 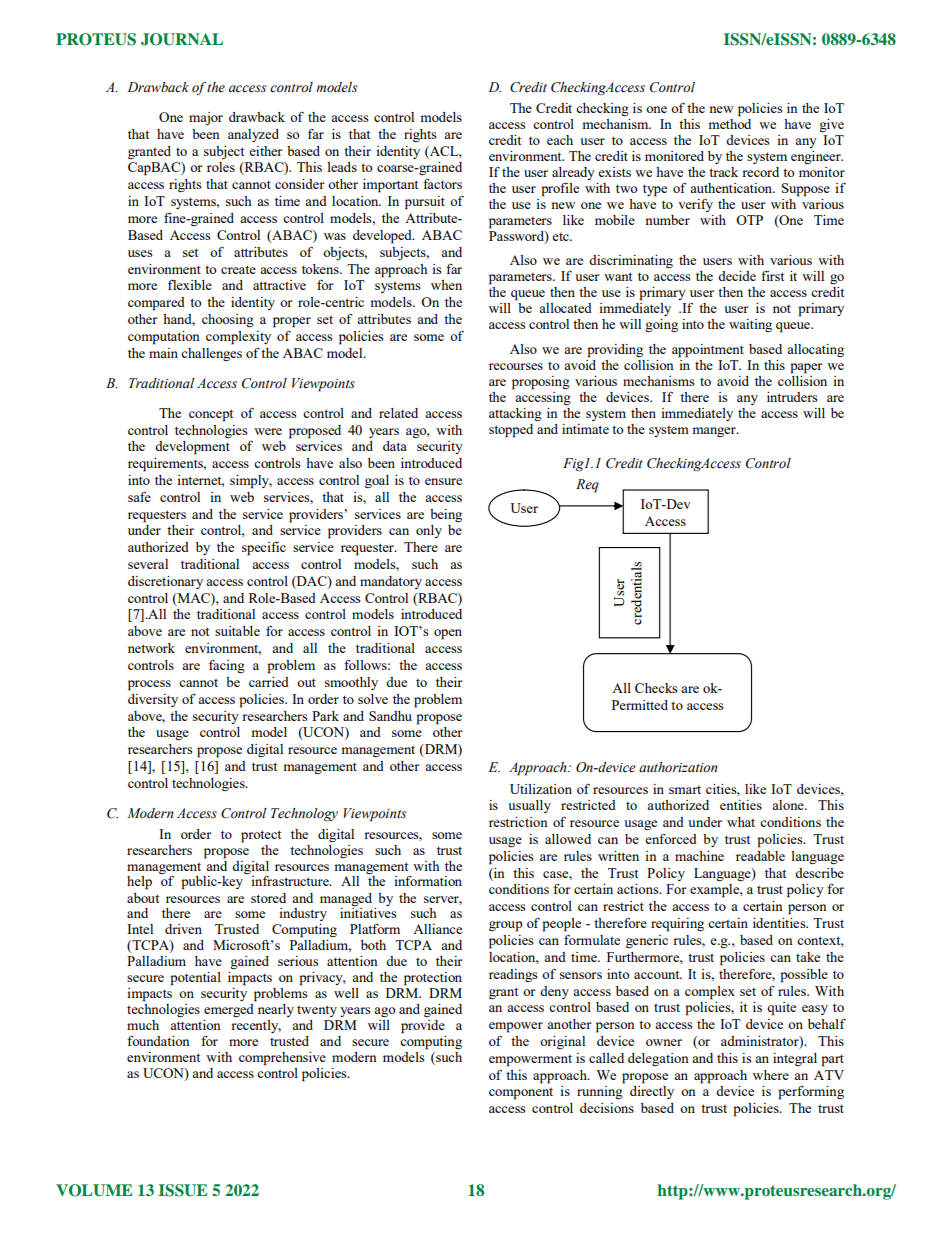 I want to click on method, so click(x=729, y=122).
